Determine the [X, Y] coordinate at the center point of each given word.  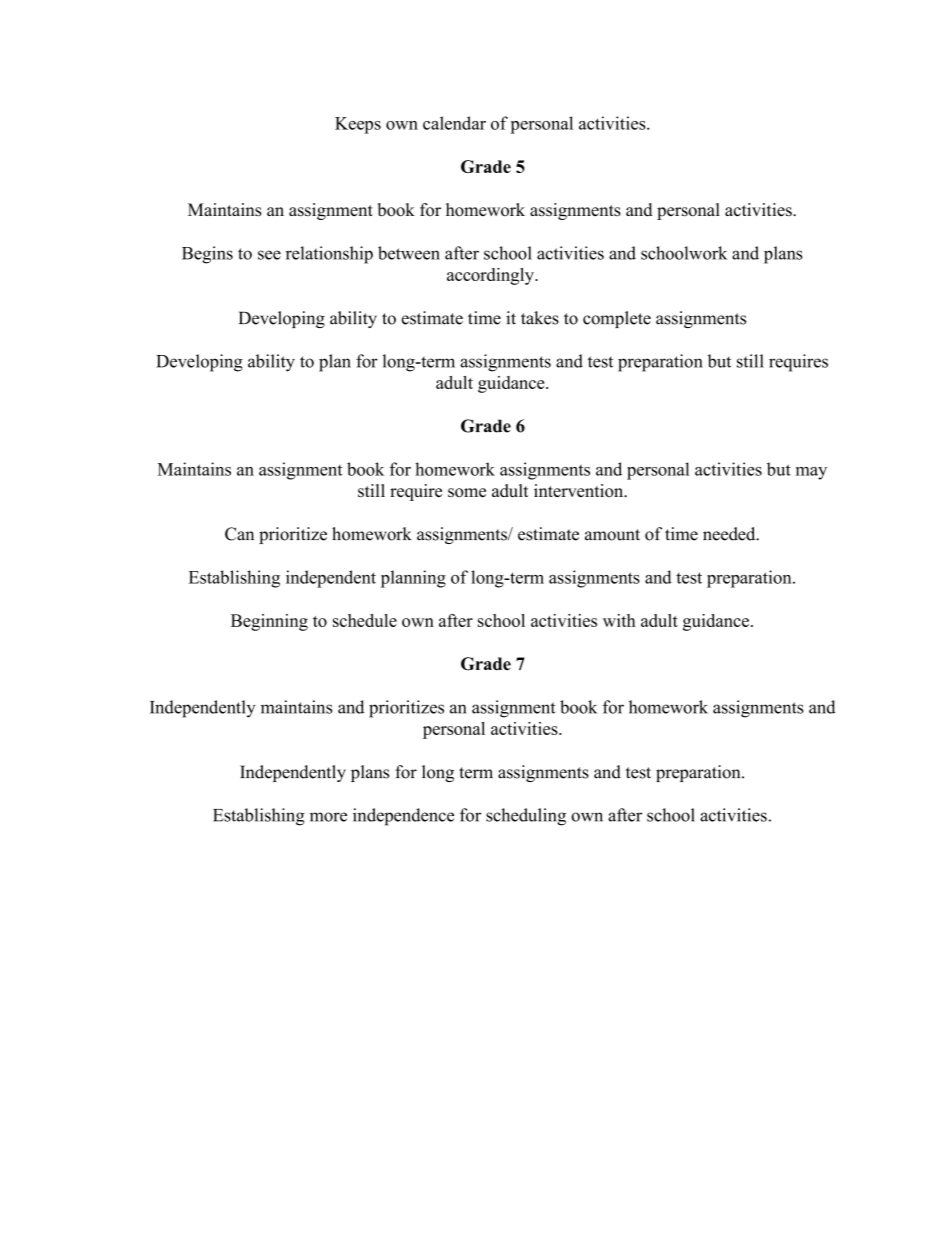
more [328, 817]
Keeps [358, 125]
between [409, 253]
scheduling [526, 817]
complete [617, 319]
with [619, 620]
